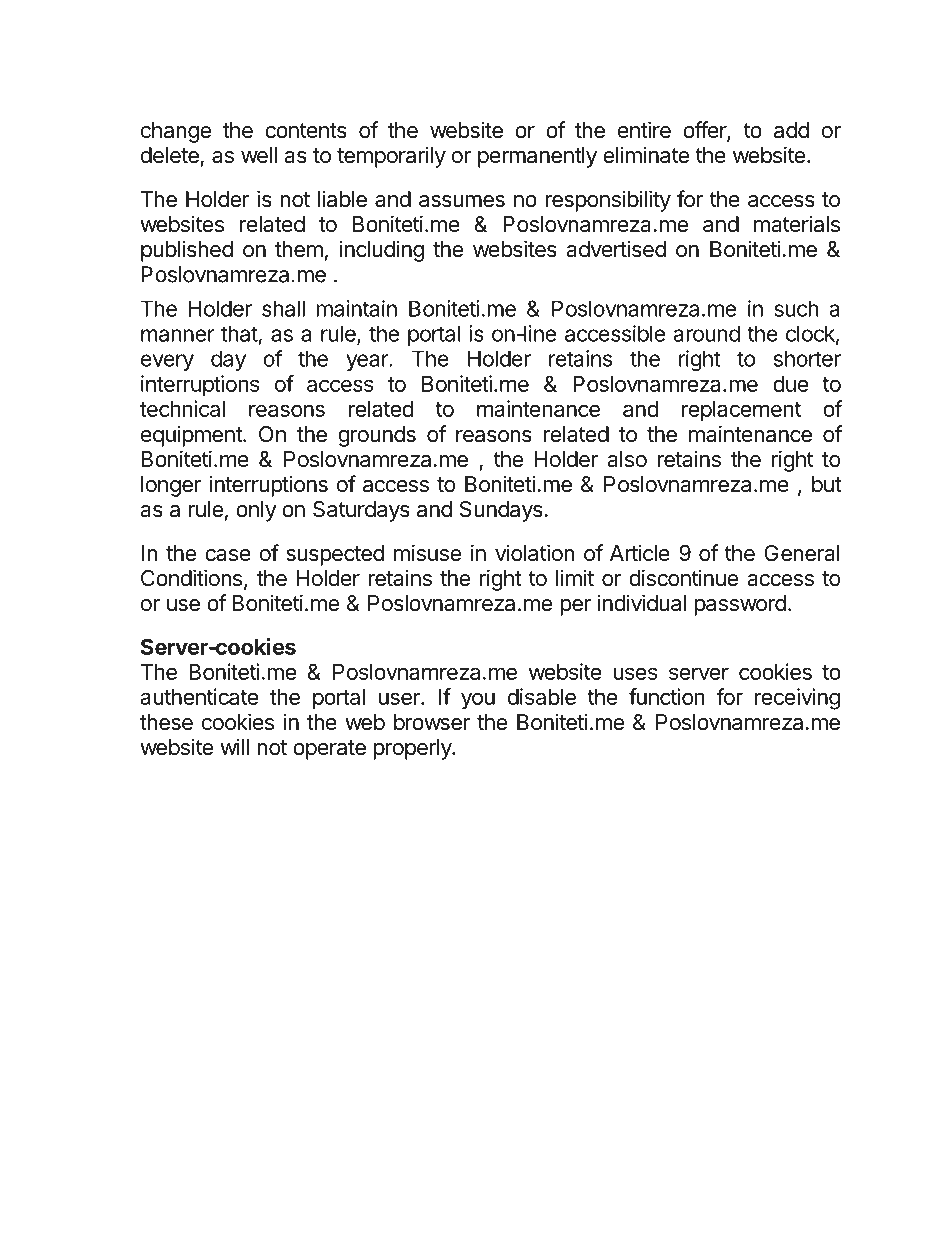 The width and height of the document is (952, 1233). What do you see at coordinates (234, 746) in the document?
I see `will` at bounding box center [234, 746].
